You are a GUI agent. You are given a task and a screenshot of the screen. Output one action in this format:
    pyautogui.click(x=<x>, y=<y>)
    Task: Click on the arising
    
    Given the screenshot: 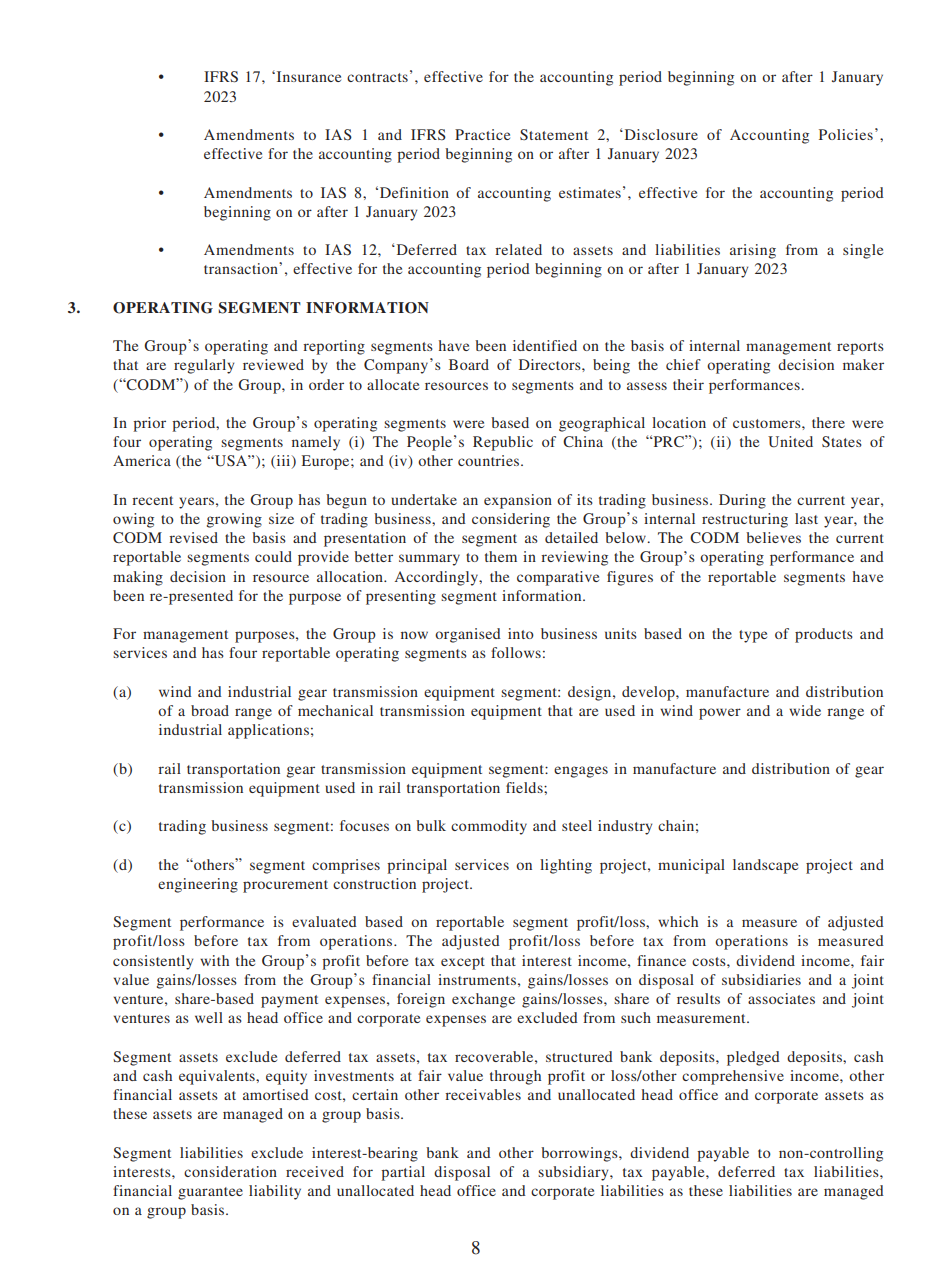 What is the action you would take?
    pyautogui.click(x=753, y=251)
